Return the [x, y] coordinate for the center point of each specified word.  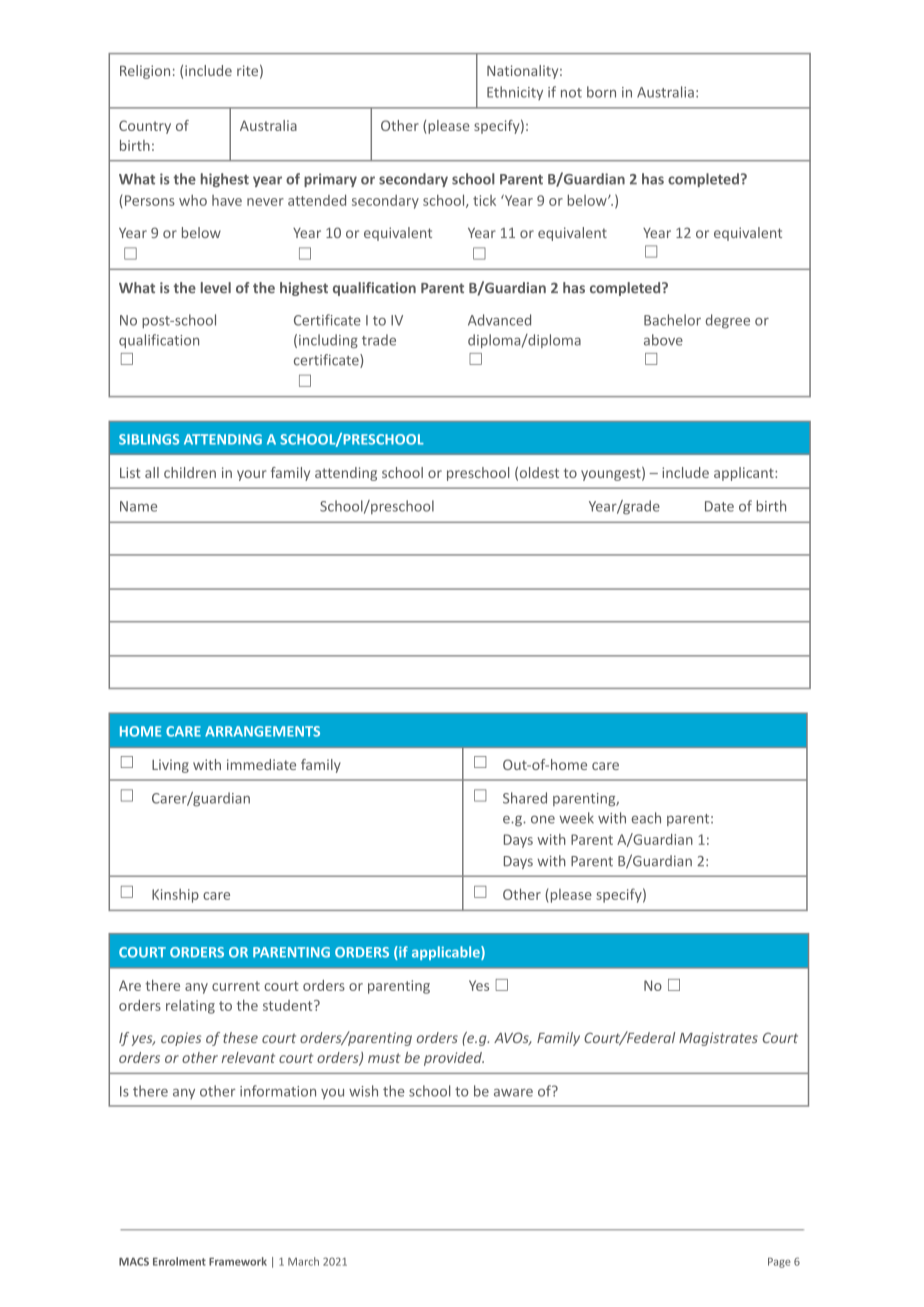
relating [190, 1007]
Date [719, 506]
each [646, 818]
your [252, 475]
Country [145, 127]
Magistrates [718, 1039]
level [216, 287]
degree [728, 321]
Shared [525, 798]
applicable [447, 953]
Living [170, 766]
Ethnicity [515, 93]
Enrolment [179, 1261]
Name [138, 506]
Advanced [499, 320]
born [601, 92]
